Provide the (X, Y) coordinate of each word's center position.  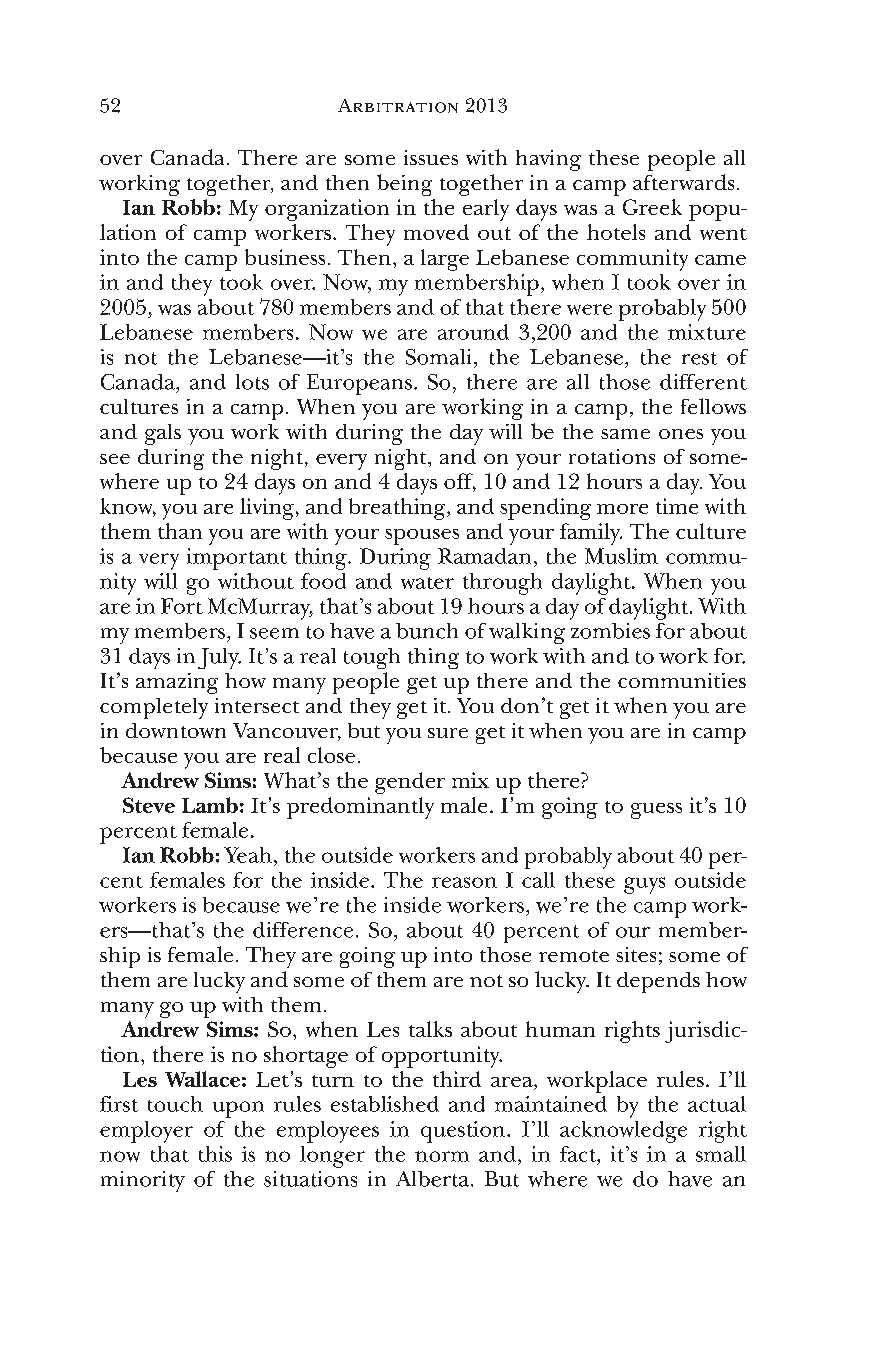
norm (442, 1156)
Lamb (210, 805)
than (180, 531)
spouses (422, 537)
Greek (652, 207)
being (404, 185)
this (215, 1154)
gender (410, 783)
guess (656, 811)
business (285, 257)
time (677, 506)
